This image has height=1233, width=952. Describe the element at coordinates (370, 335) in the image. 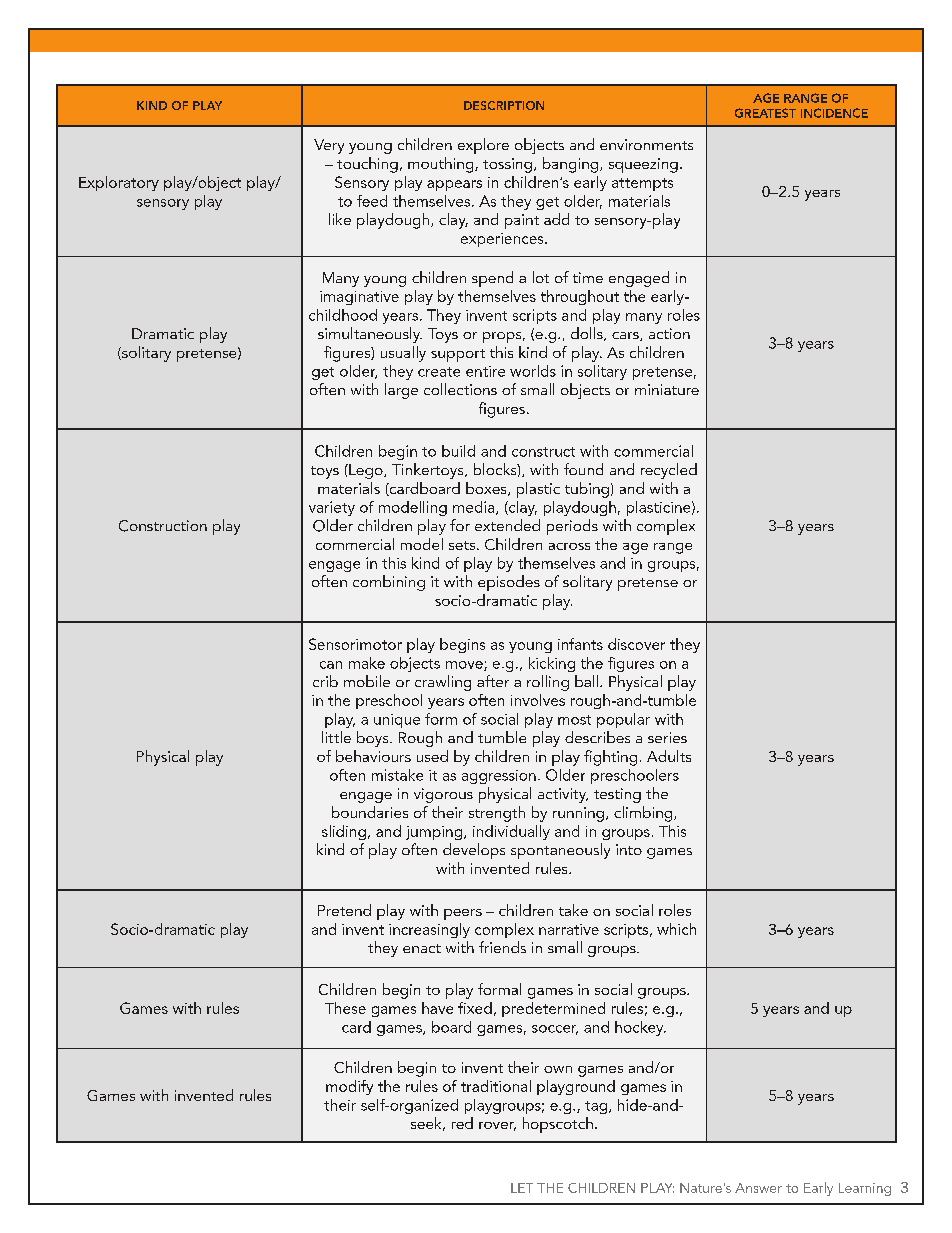

I see `simultaneously` at that location.
